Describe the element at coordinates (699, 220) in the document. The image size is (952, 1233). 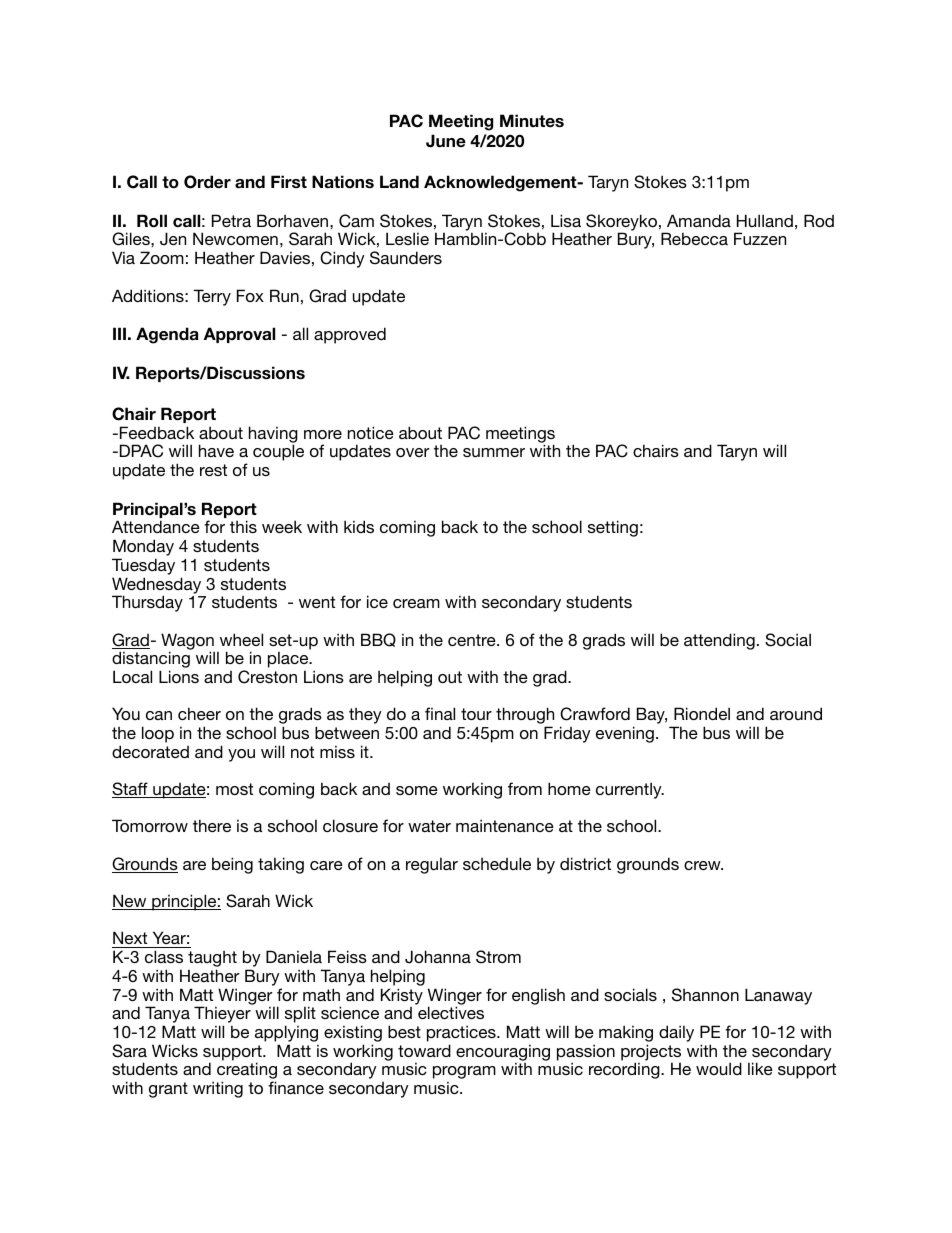
I see `Amanda` at that location.
